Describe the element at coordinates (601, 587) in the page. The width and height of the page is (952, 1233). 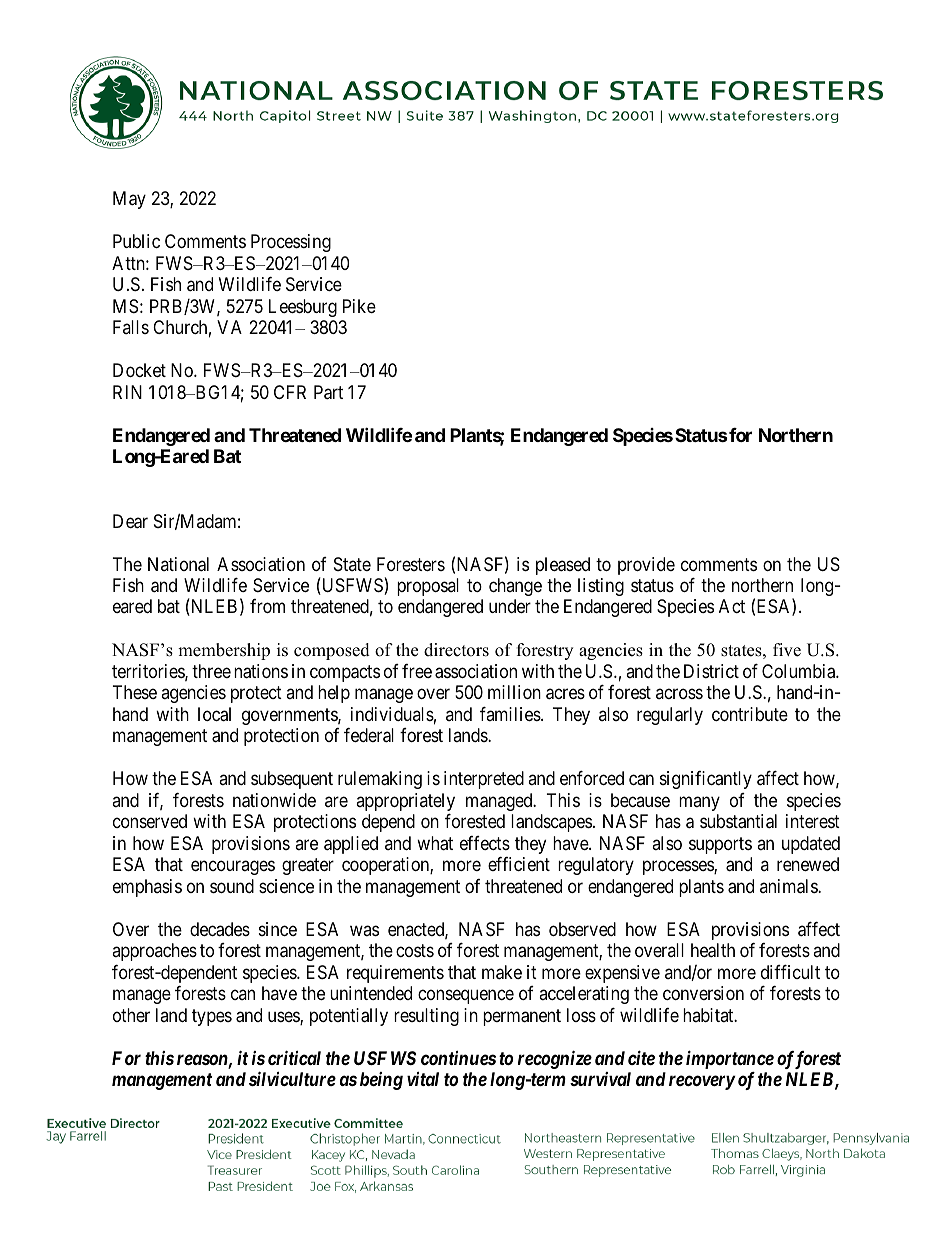
I see `listing` at that location.
